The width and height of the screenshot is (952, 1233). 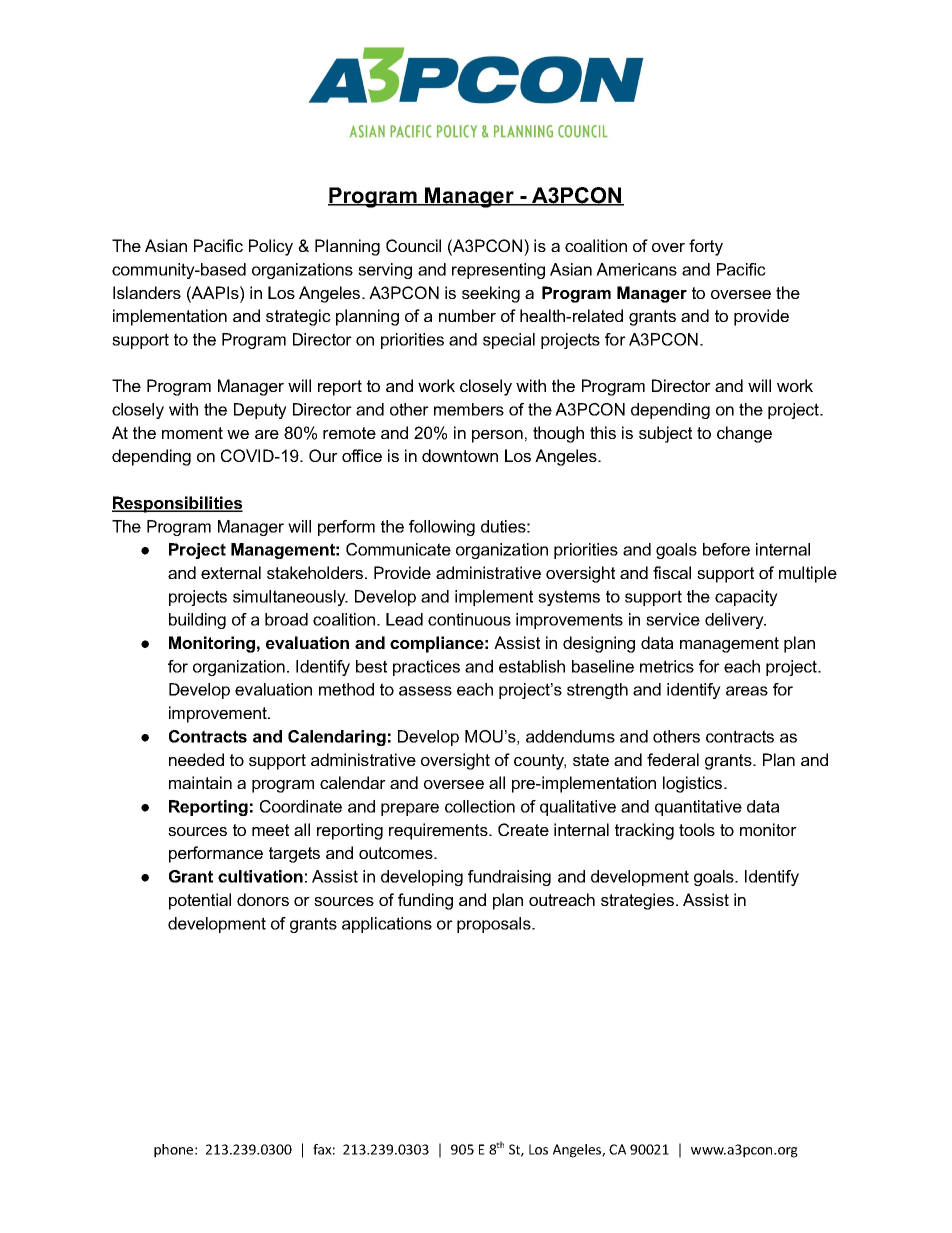 What do you see at coordinates (469, 619) in the screenshot?
I see `continuous` at bounding box center [469, 619].
